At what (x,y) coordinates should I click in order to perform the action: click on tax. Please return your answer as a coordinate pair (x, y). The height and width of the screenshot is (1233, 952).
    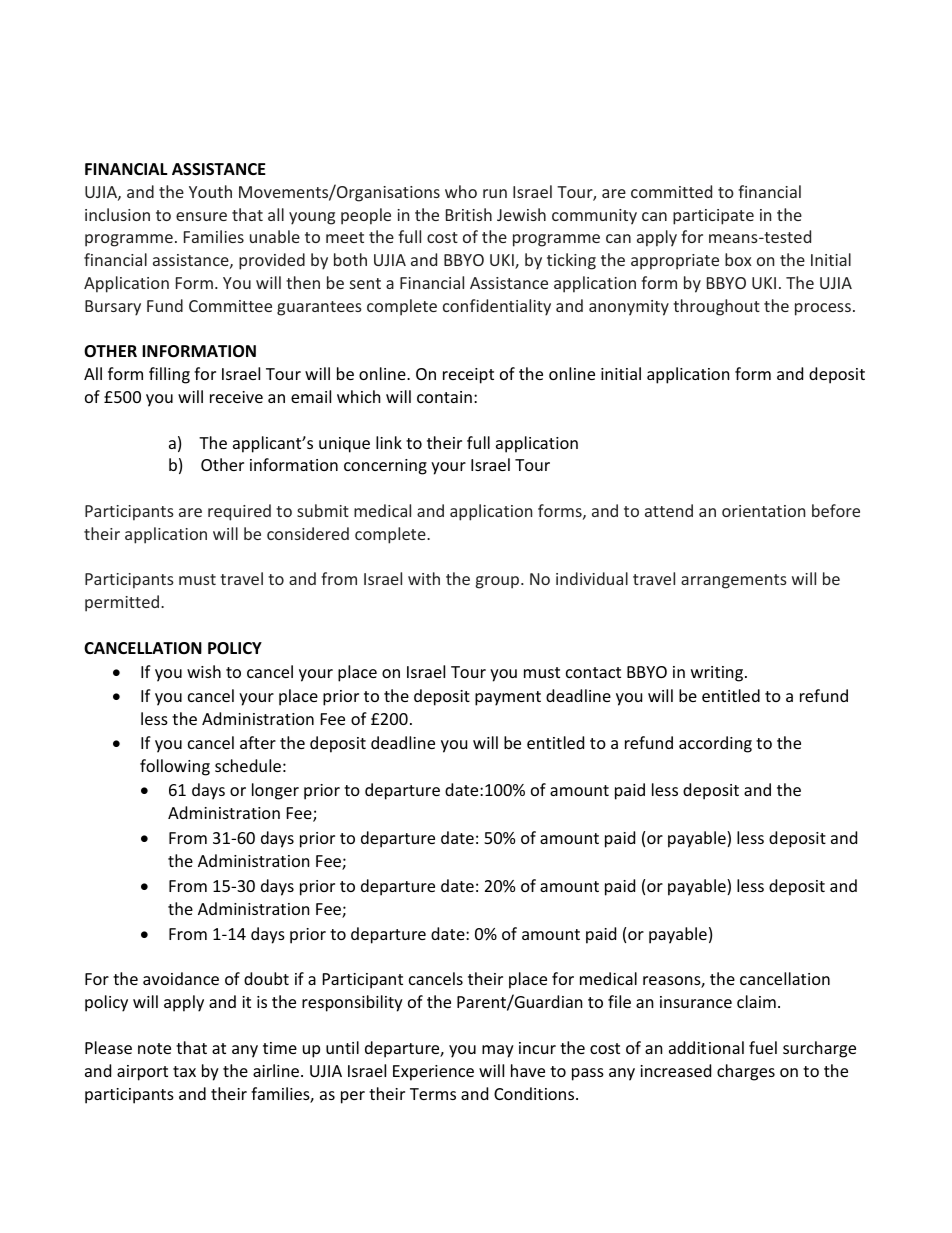
    Looking at the image, I should click on (184, 1071).
